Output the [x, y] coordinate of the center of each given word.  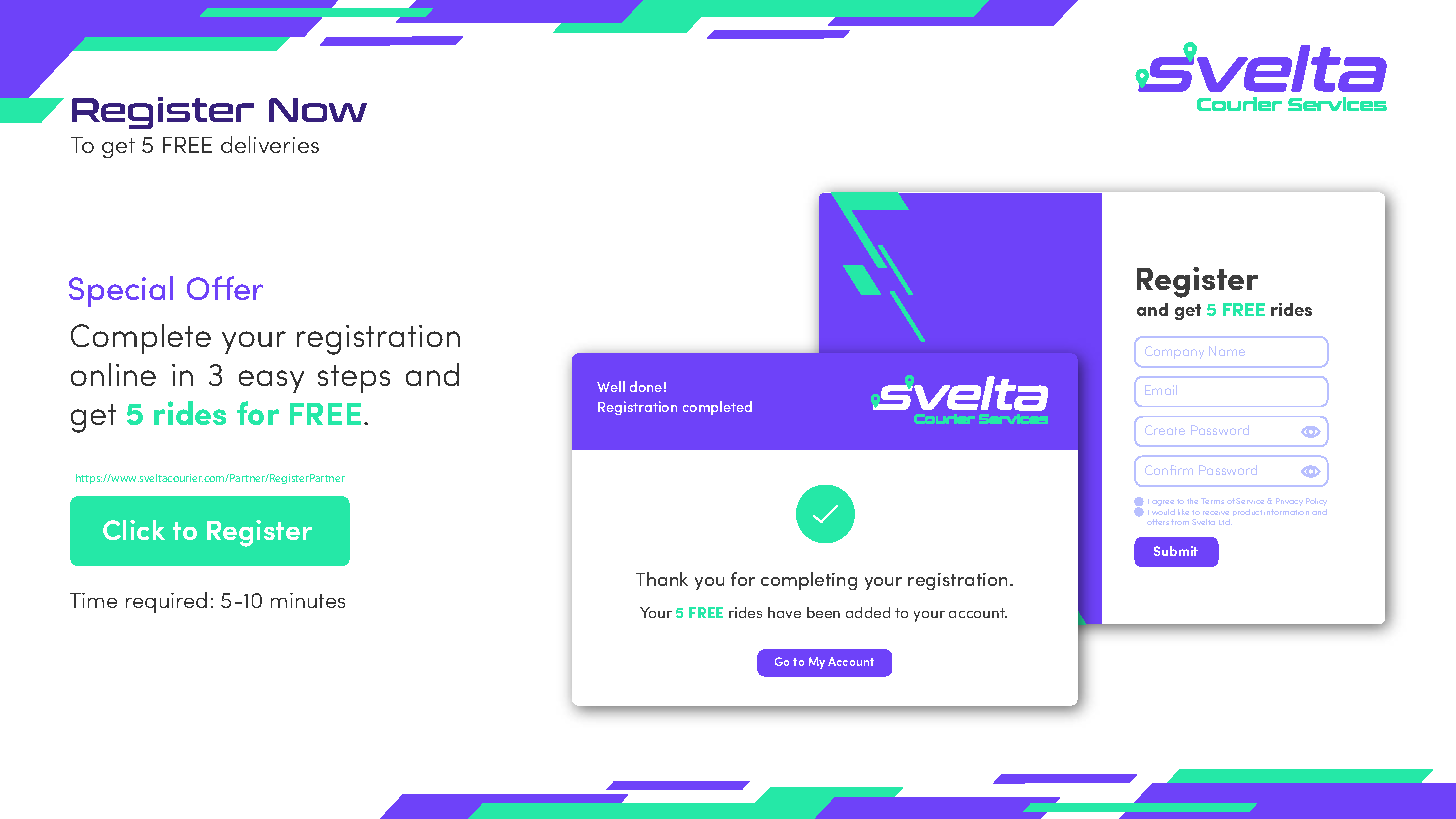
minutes [308, 600]
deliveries [270, 144]
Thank [662, 579]
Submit [1176, 551]
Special [121, 291]
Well [611, 386]
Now [318, 110]
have [784, 612]
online [113, 374]
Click [134, 530]
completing [809, 581]
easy [271, 381]
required [166, 602]
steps [354, 379]
